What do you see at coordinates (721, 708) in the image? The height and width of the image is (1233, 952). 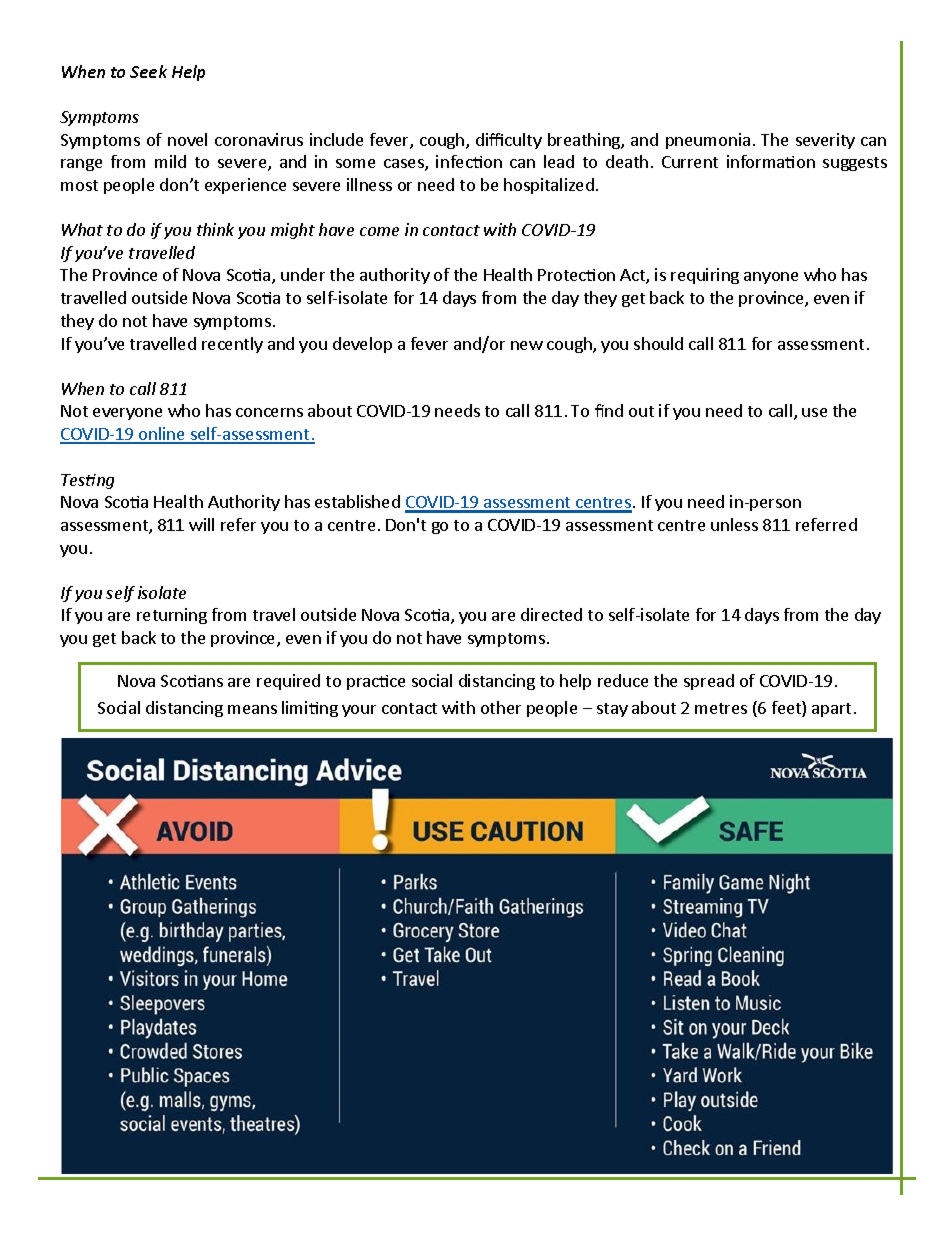 I see `metres` at bounding box center [721, 708].
